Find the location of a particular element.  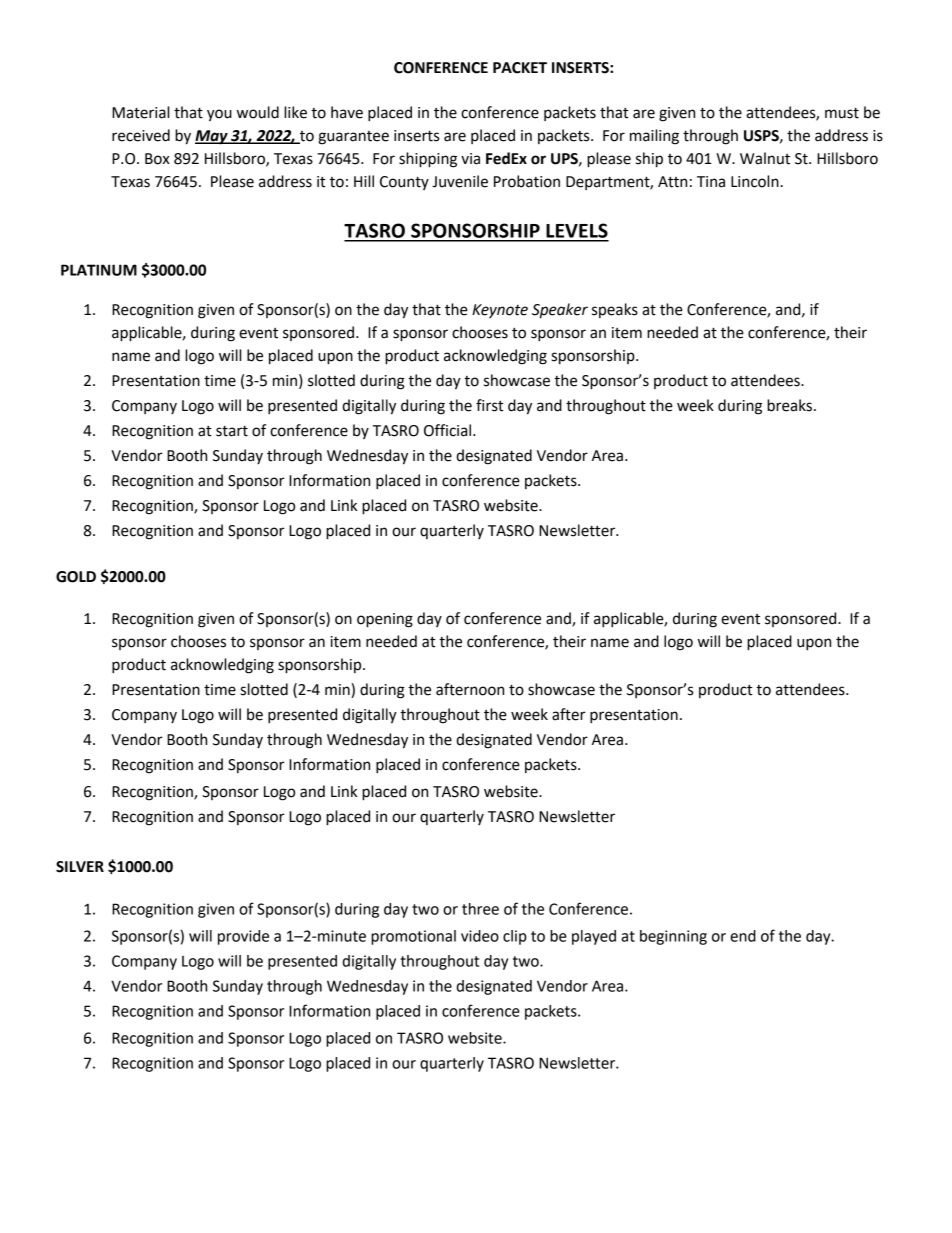

Keynote is located at coordinates (500, 311).
